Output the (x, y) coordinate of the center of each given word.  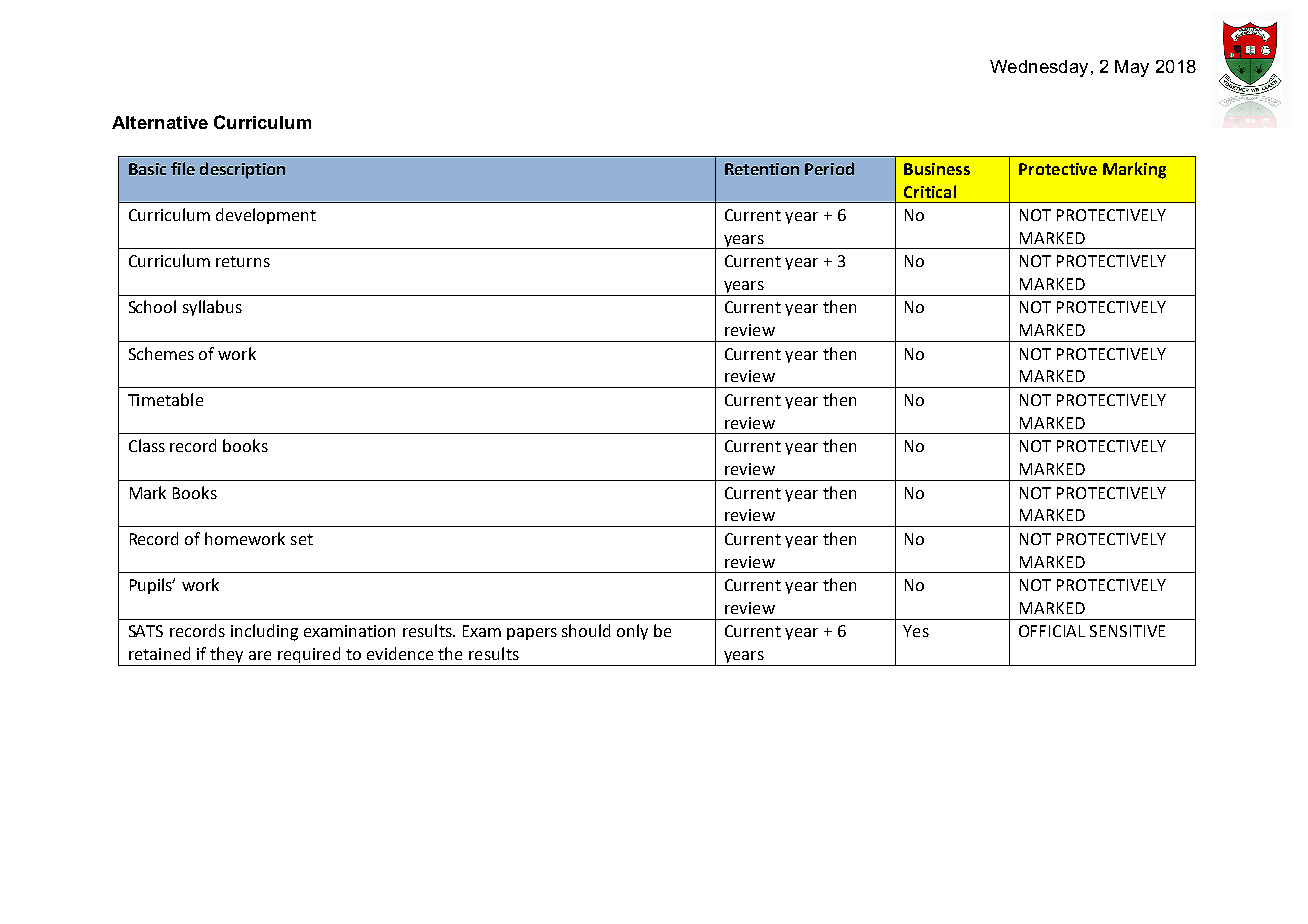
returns (243, 261)
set (302, 539)
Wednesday (1039, 68)
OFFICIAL (1052, 631)
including (264, 632)
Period (829, 168)
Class (147, 445)
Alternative (160, 122)
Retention (762, 169)
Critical (930, 191)
